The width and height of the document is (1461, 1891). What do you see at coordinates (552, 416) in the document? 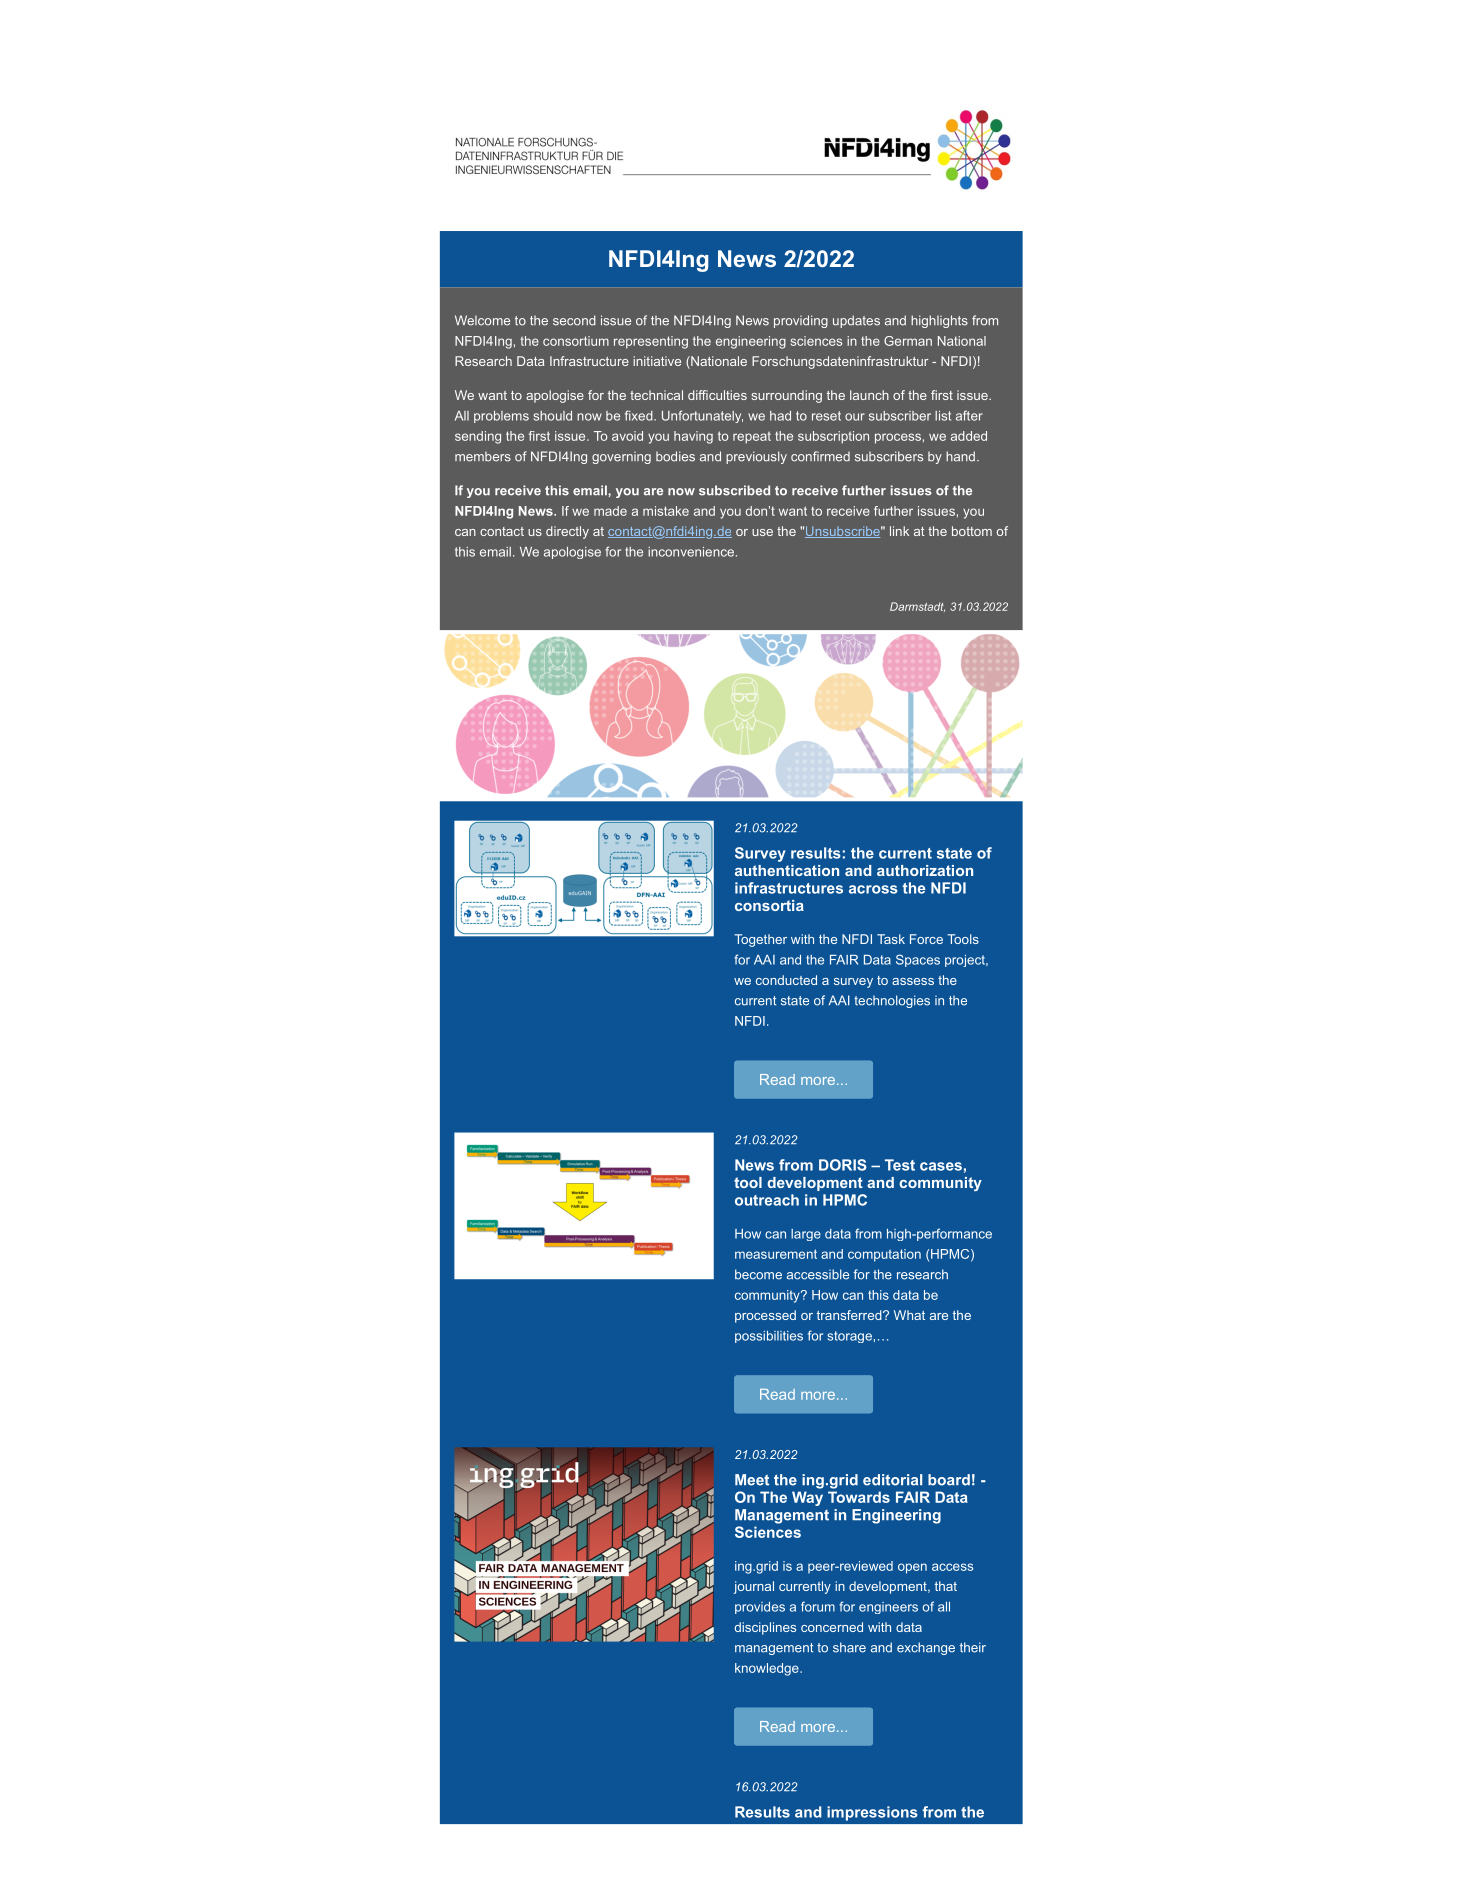
I see `should` at bounding box center [552, 416].
